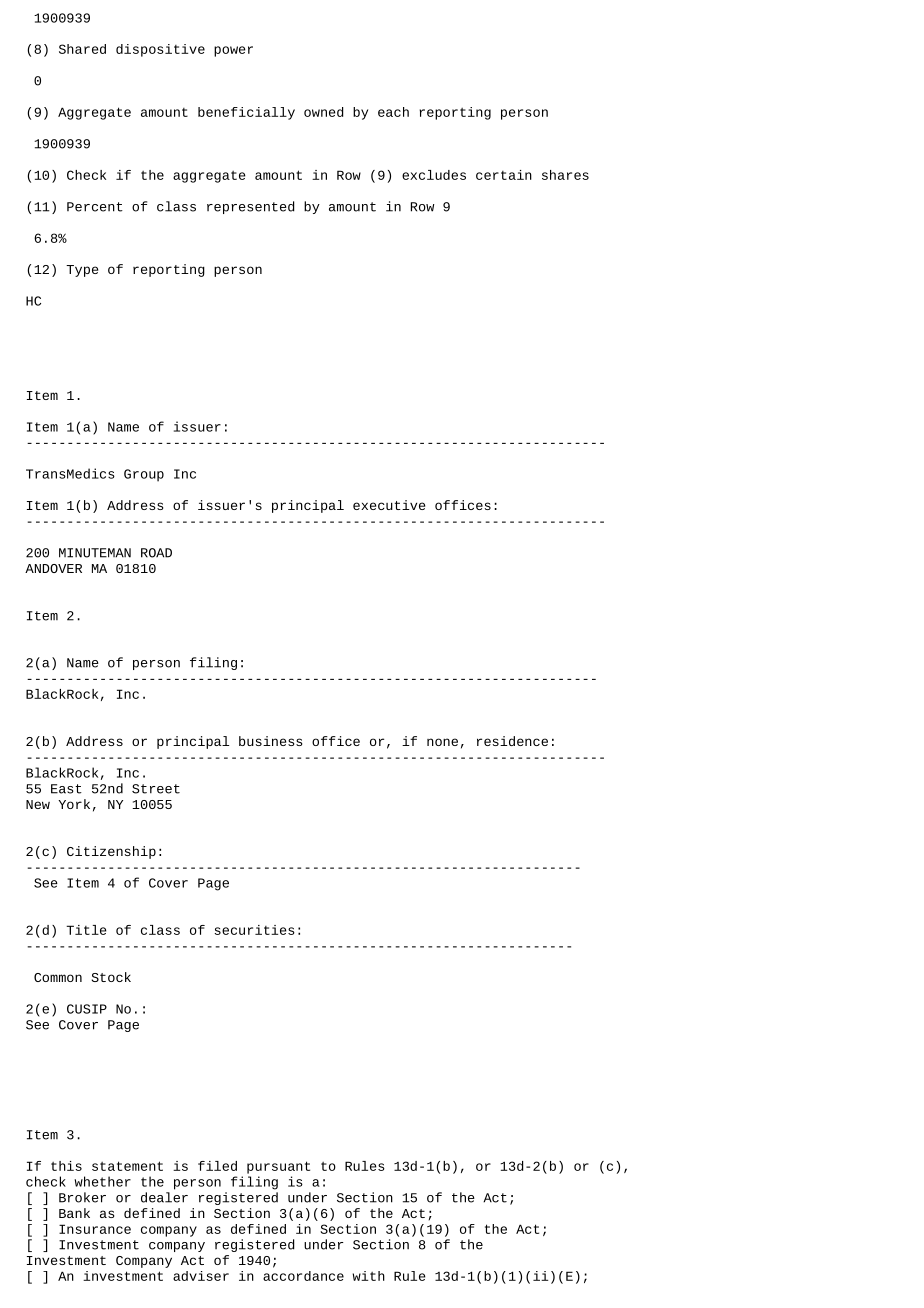  I want to click on none, so click(442, 742).
